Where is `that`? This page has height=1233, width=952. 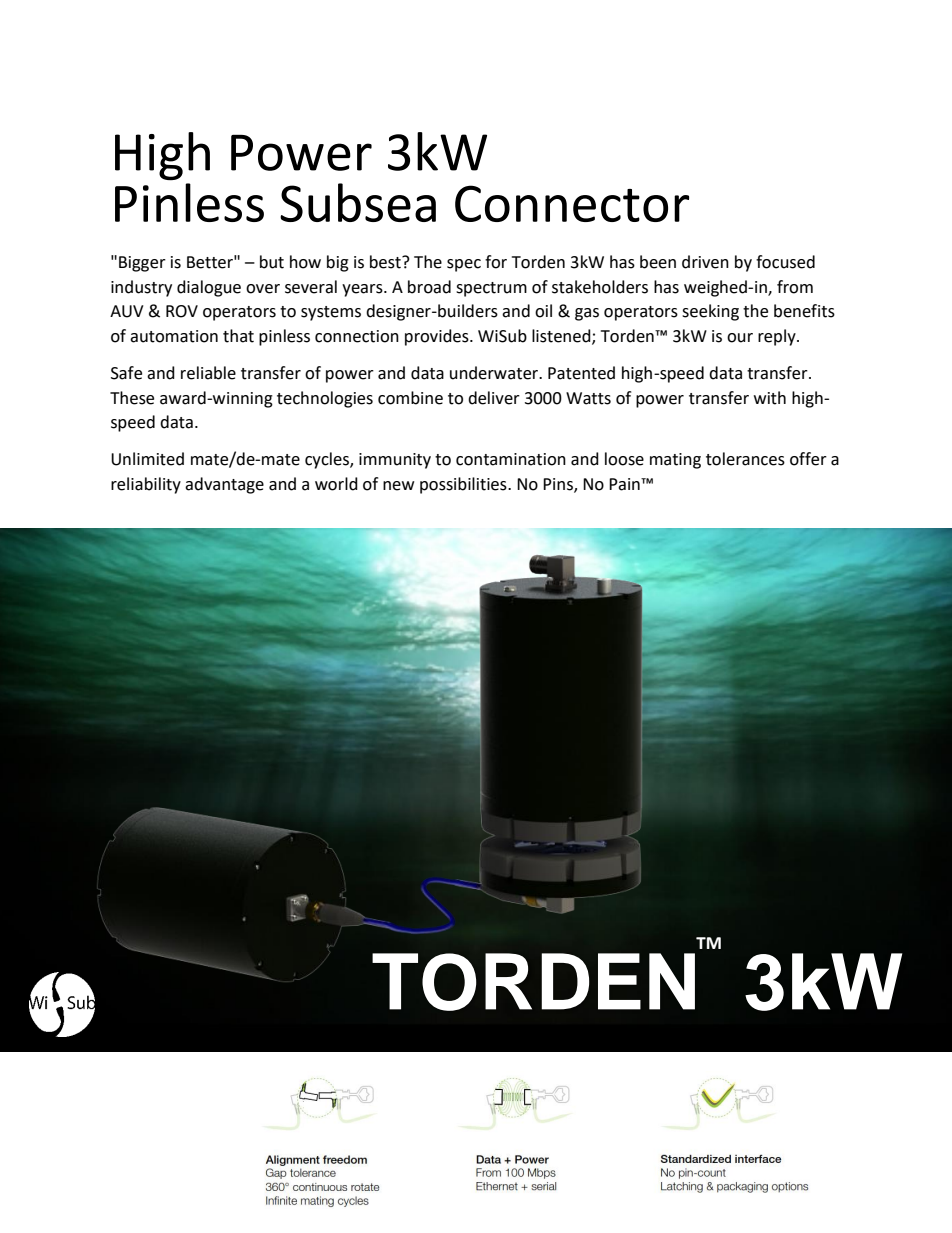 that is located at coordinates (238, 336).
